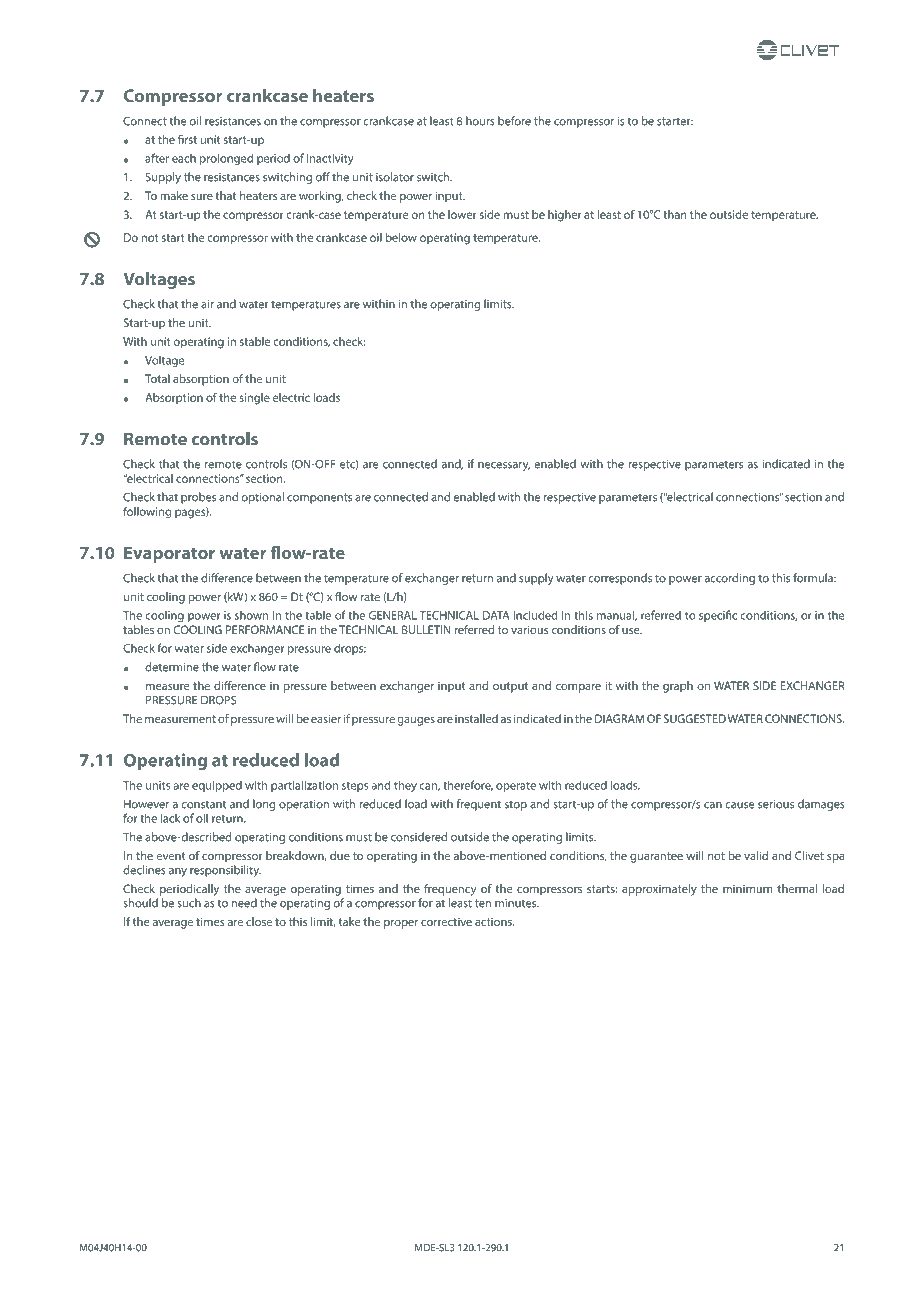 This screenshot has width=924, height=1308. I want to click on according, so click(729, 579).
